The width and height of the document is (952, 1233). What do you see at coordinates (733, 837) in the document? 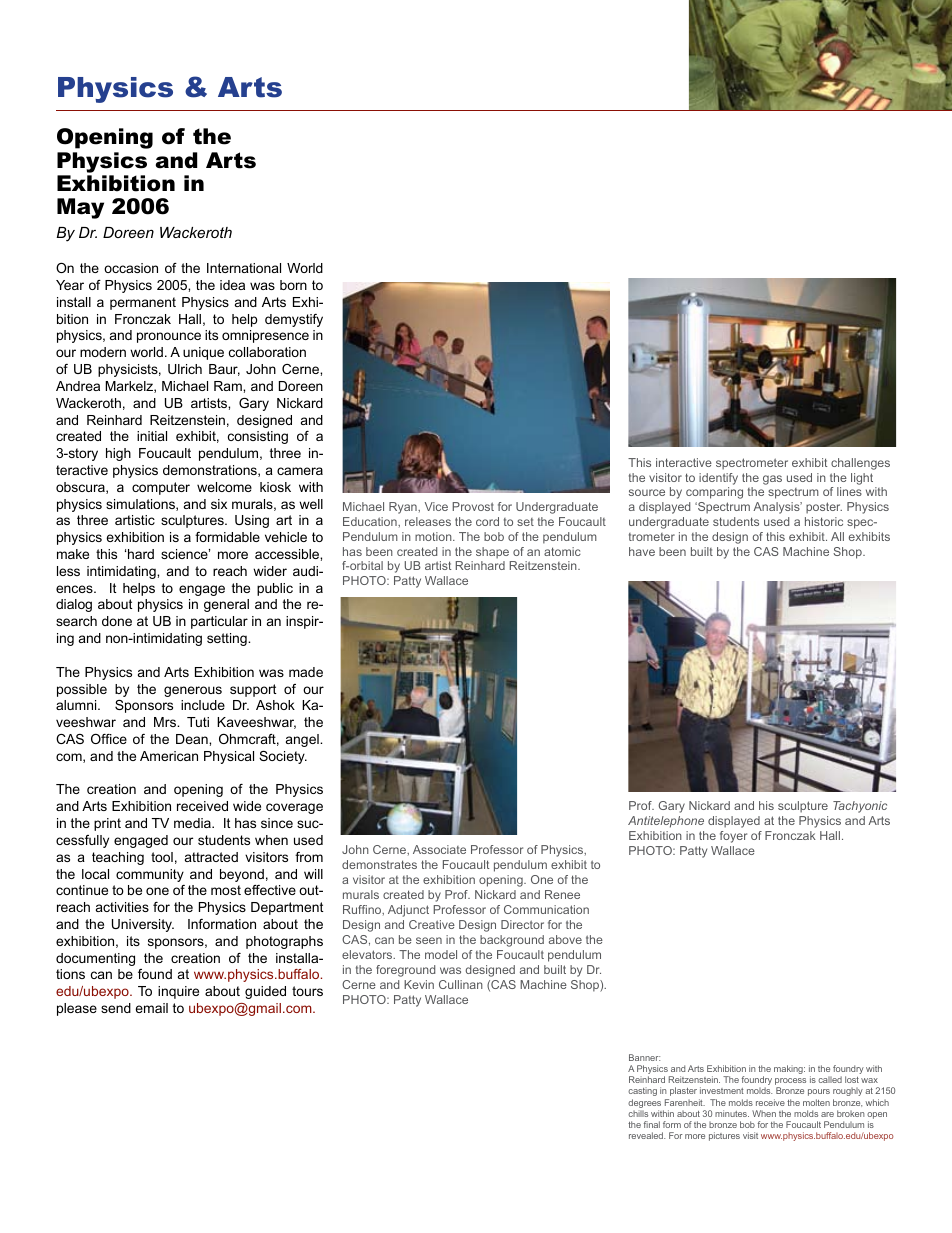
I see `foyer` at bounding box center [733, 837].
